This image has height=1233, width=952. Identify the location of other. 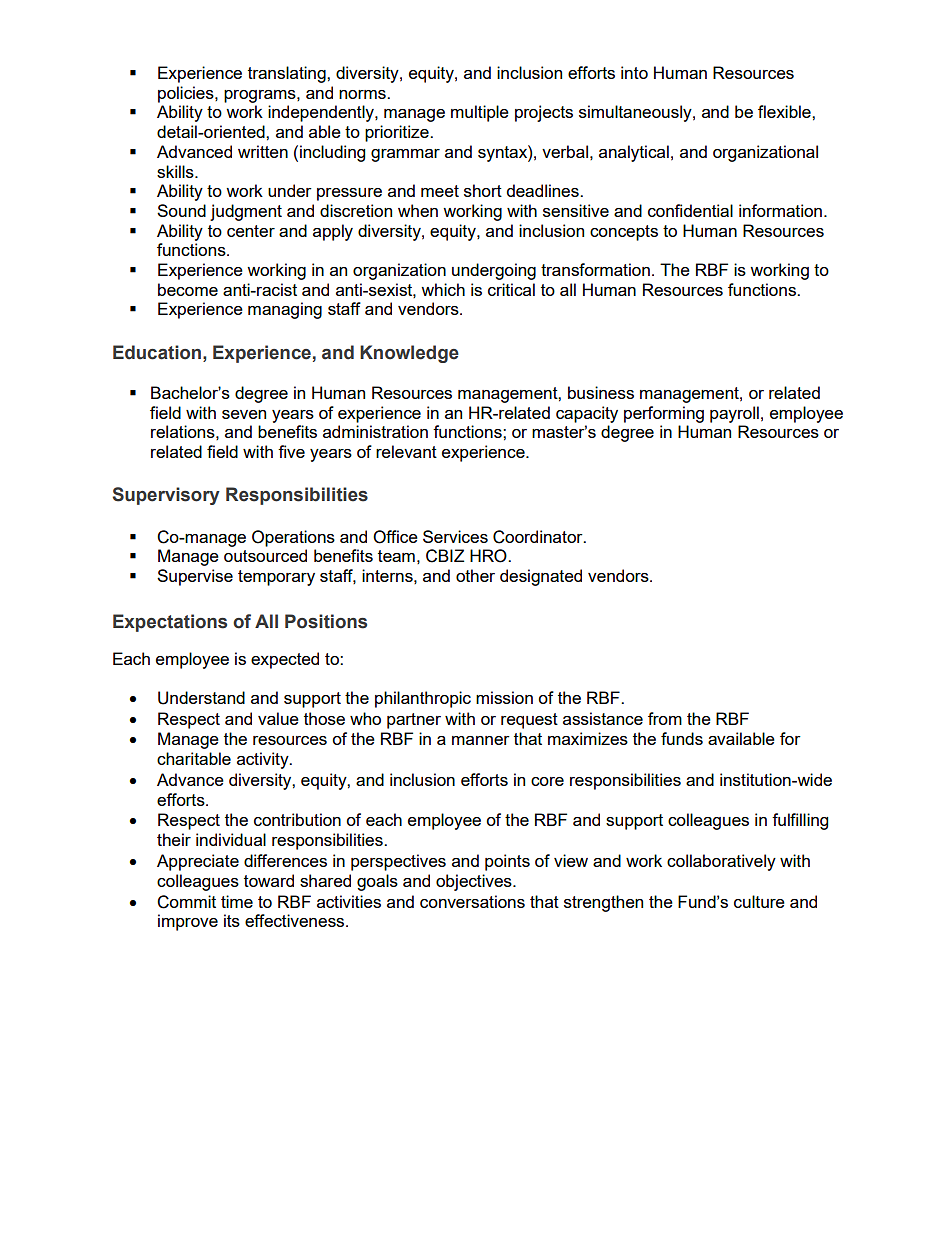
(475, 575).
